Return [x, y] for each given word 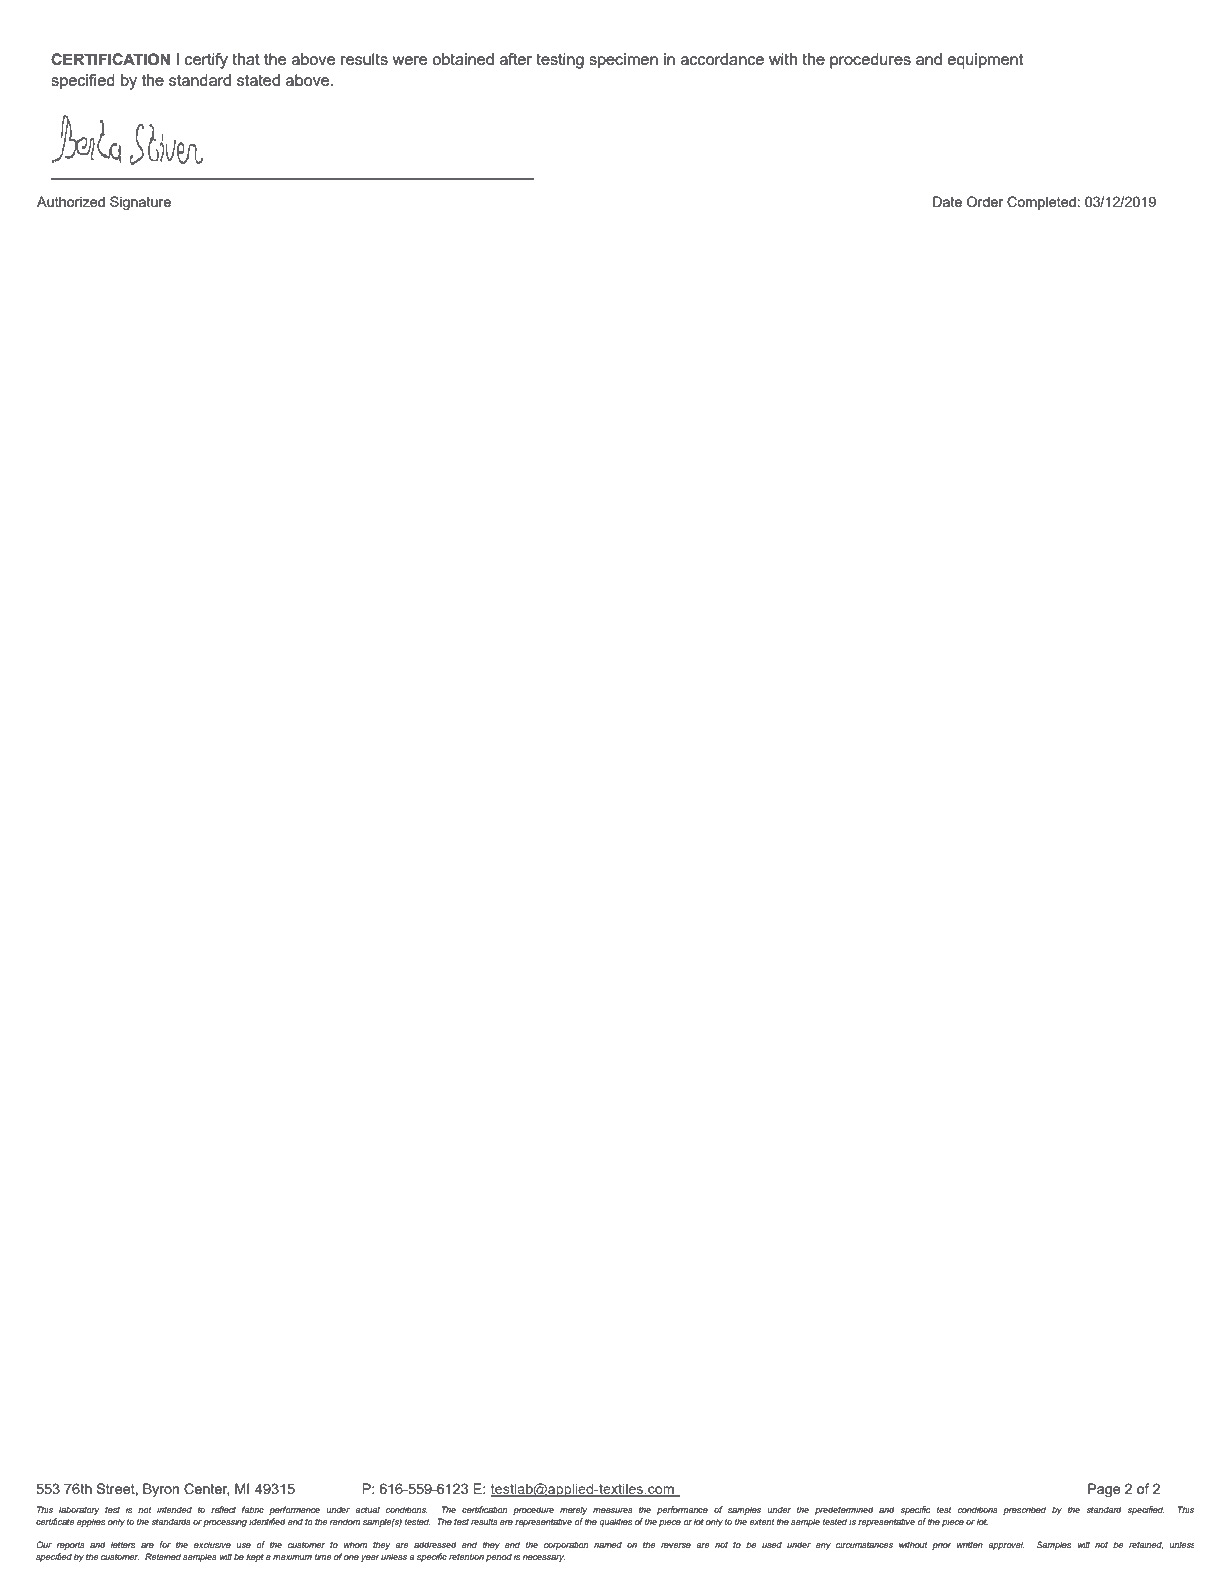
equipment [985, 61]
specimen [623, 61]
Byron [161, 1490]
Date [947, 201]
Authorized [71, 201]
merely [573, 1510]
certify [206, 61]
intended [174, 1509]
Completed [1041, 203]
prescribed [1024, 1510]
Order [985, 201]
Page [1104, 1490]
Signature [140, 203]
